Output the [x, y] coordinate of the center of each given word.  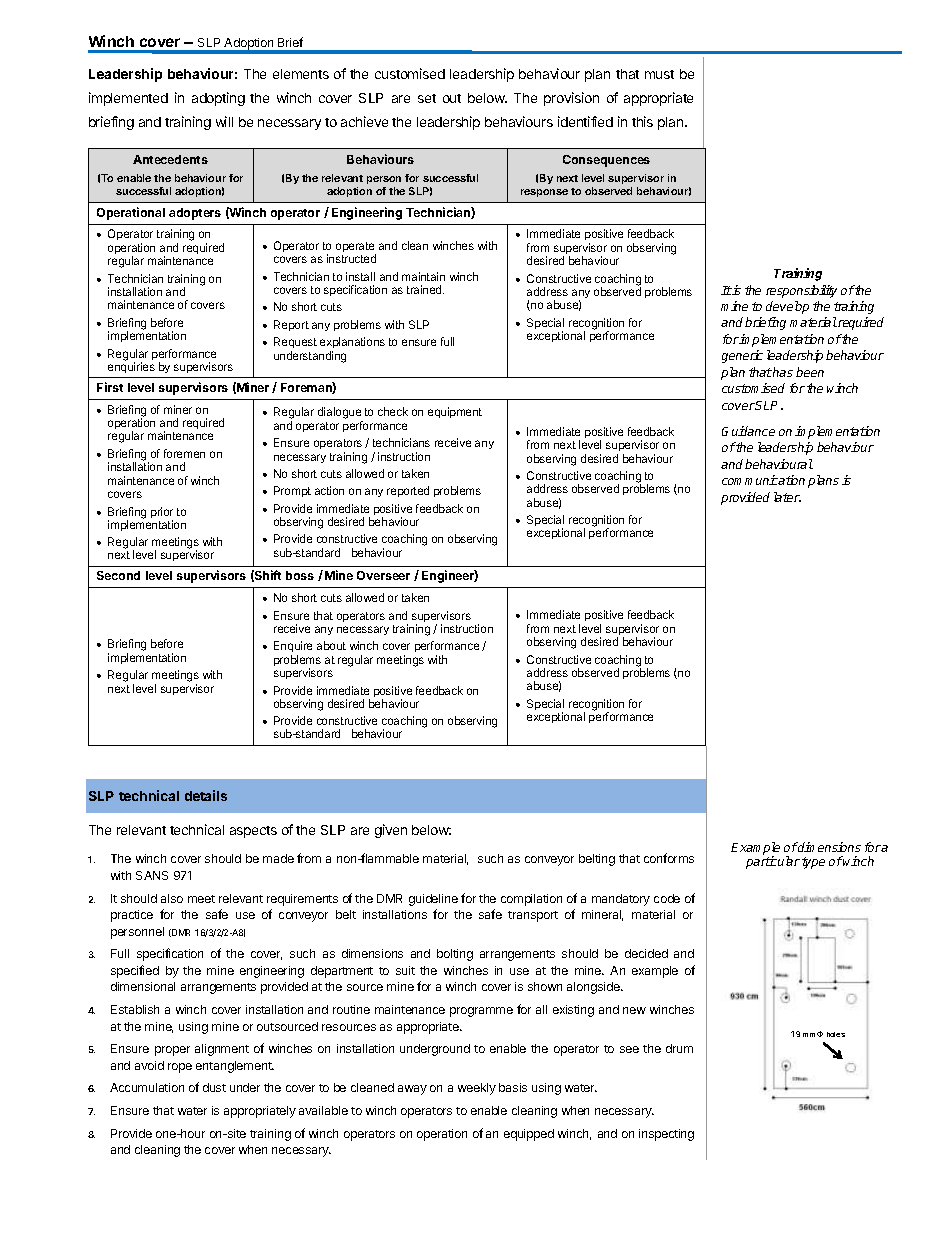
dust [214, 1087]
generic [742, 356]
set [427, 98]
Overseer [383, 575]
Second [118, 575]
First [110, 387]
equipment [455, 412]
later [787, 497]
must [659, 74]
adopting [218, 99]
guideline [433, 900]
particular [773, 862]
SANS [152, 875]
